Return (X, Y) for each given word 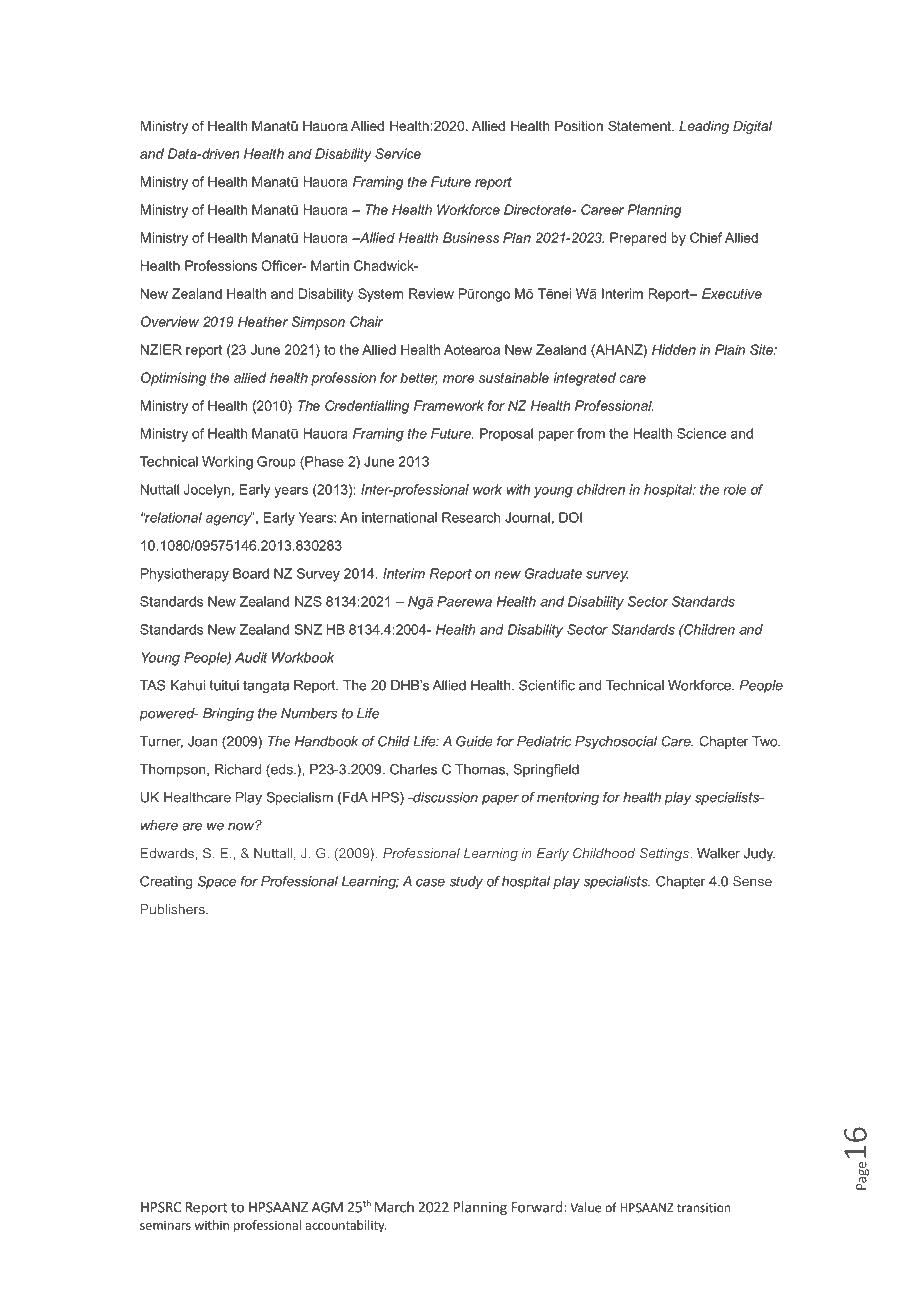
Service (398, 153)
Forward (537, 1207)
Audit (251, 657)
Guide (474, 741)
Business (471, 237)
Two (766, 741)
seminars (165, 1225)
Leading (704, 127)
